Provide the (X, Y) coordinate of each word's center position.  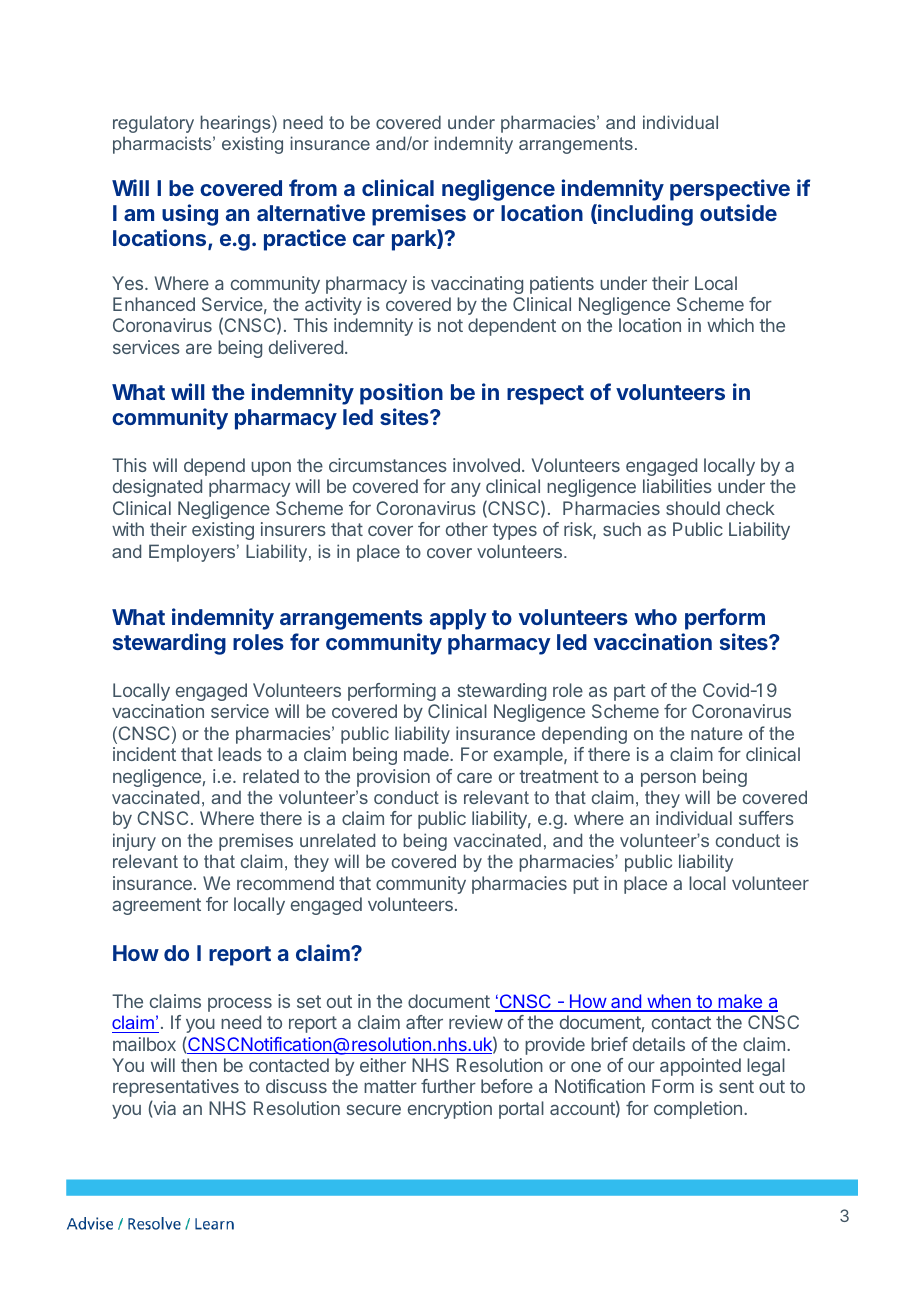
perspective (730, 190)
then (199, 1065)
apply (458, 619)
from (313, 187)
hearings (236, 124)
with (128, 529)
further (448, 1086)
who (655, 617)
